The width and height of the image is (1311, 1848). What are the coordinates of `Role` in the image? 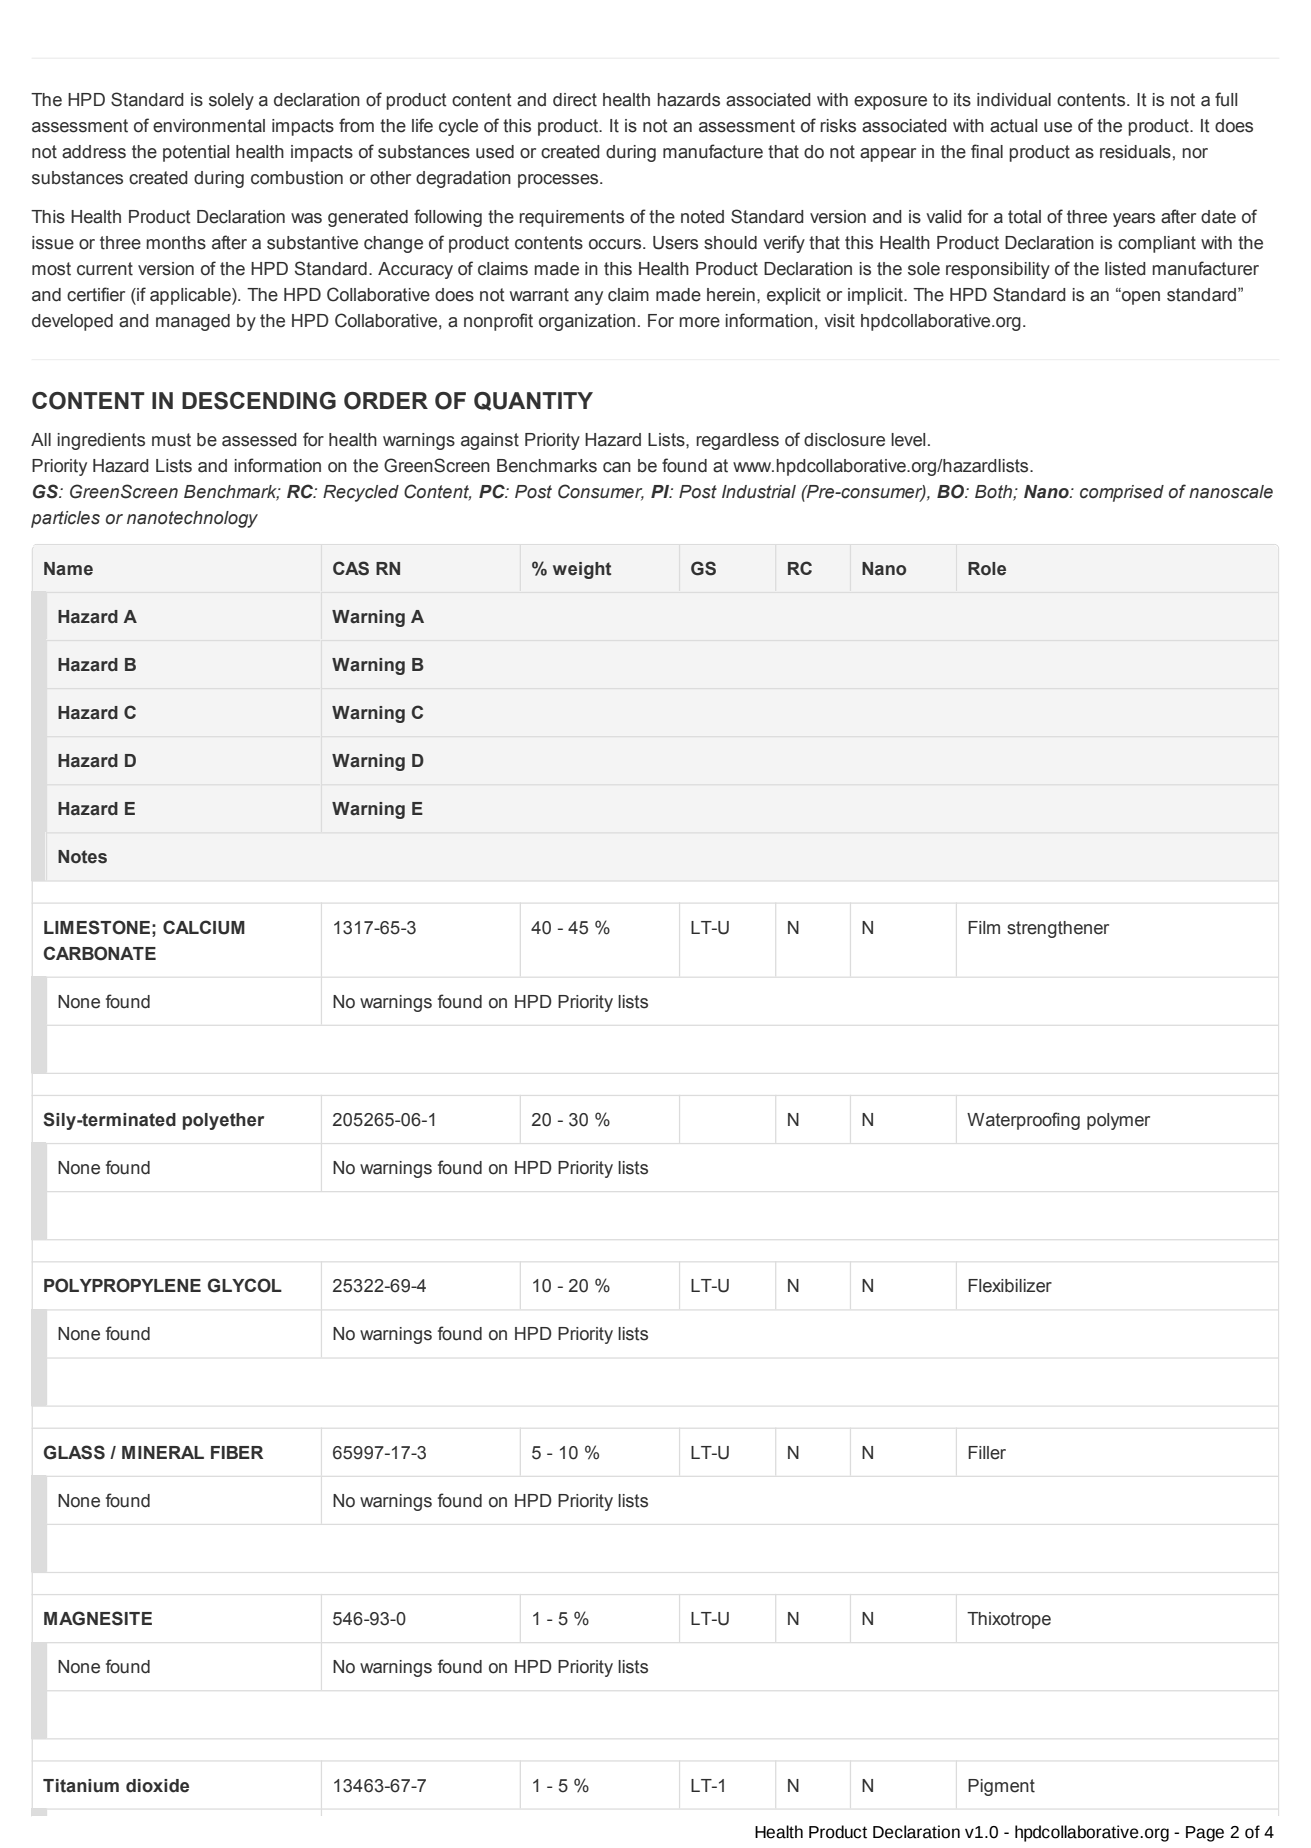 It's located at (987, 569).
